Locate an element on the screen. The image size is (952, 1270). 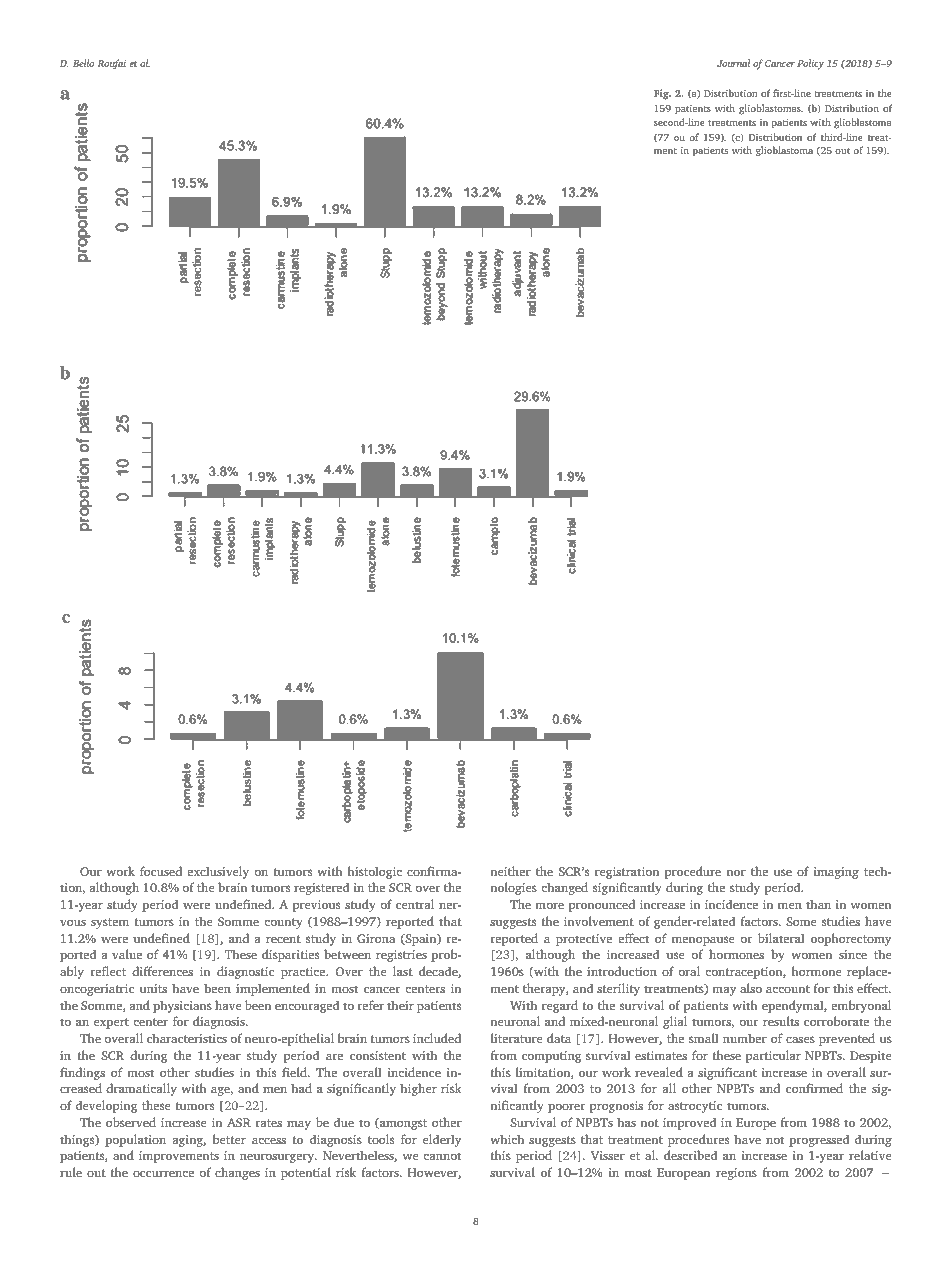
focused is located at coordinates (161, 871).
